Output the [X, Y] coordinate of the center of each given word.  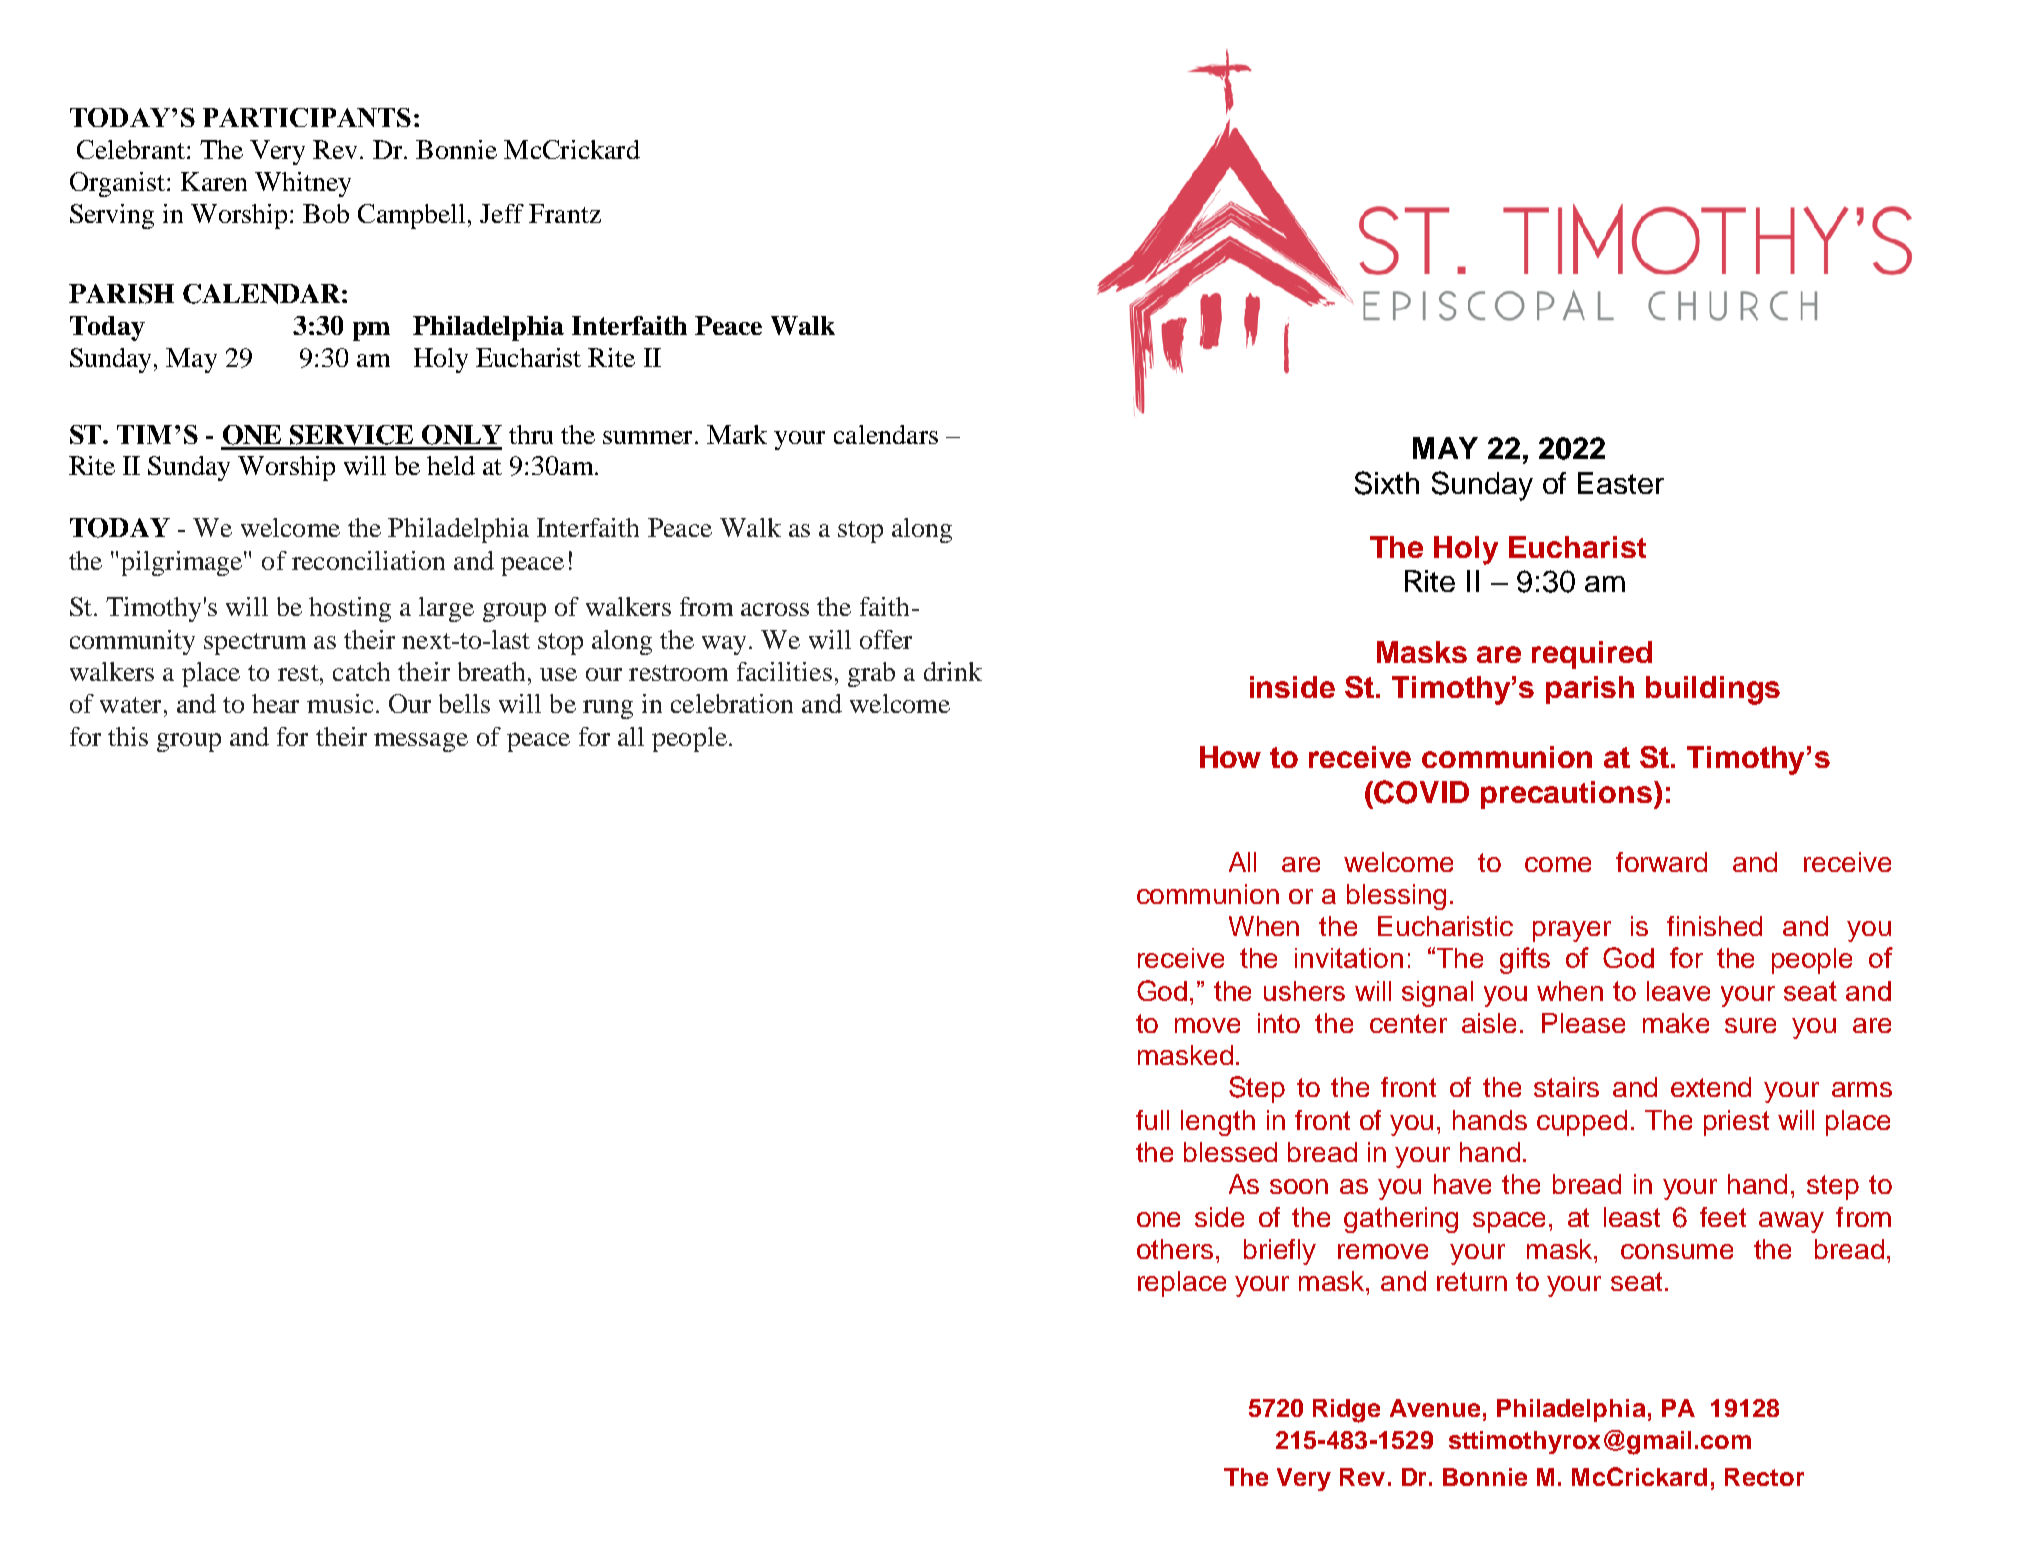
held [451, 465]
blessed [1230, 1152]
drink [953, 671]
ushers [1304, 991]
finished [1714, 926]
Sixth [1387, 483]
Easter [1621, 483]
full [1152, 1120]
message [421, 742]
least [1632, 1217]
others [1175, 1249]
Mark [737, 434]
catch [361, 671]
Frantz [565, 213]
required [1592, 655]
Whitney [303, 184]
